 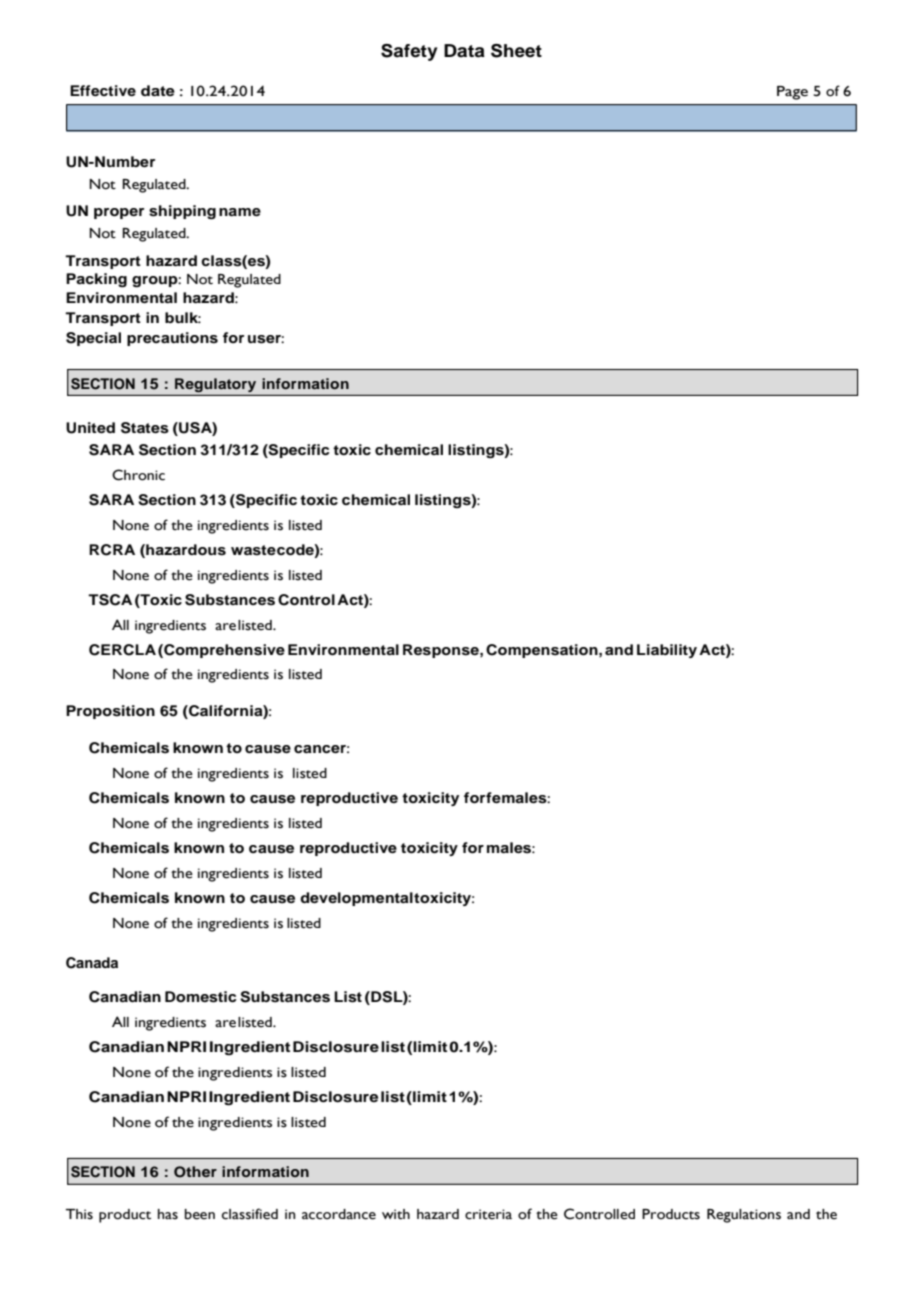 What do you see at coordinates (464, 51) in the page?
I see `Data` at bounding box center [464, 51].
